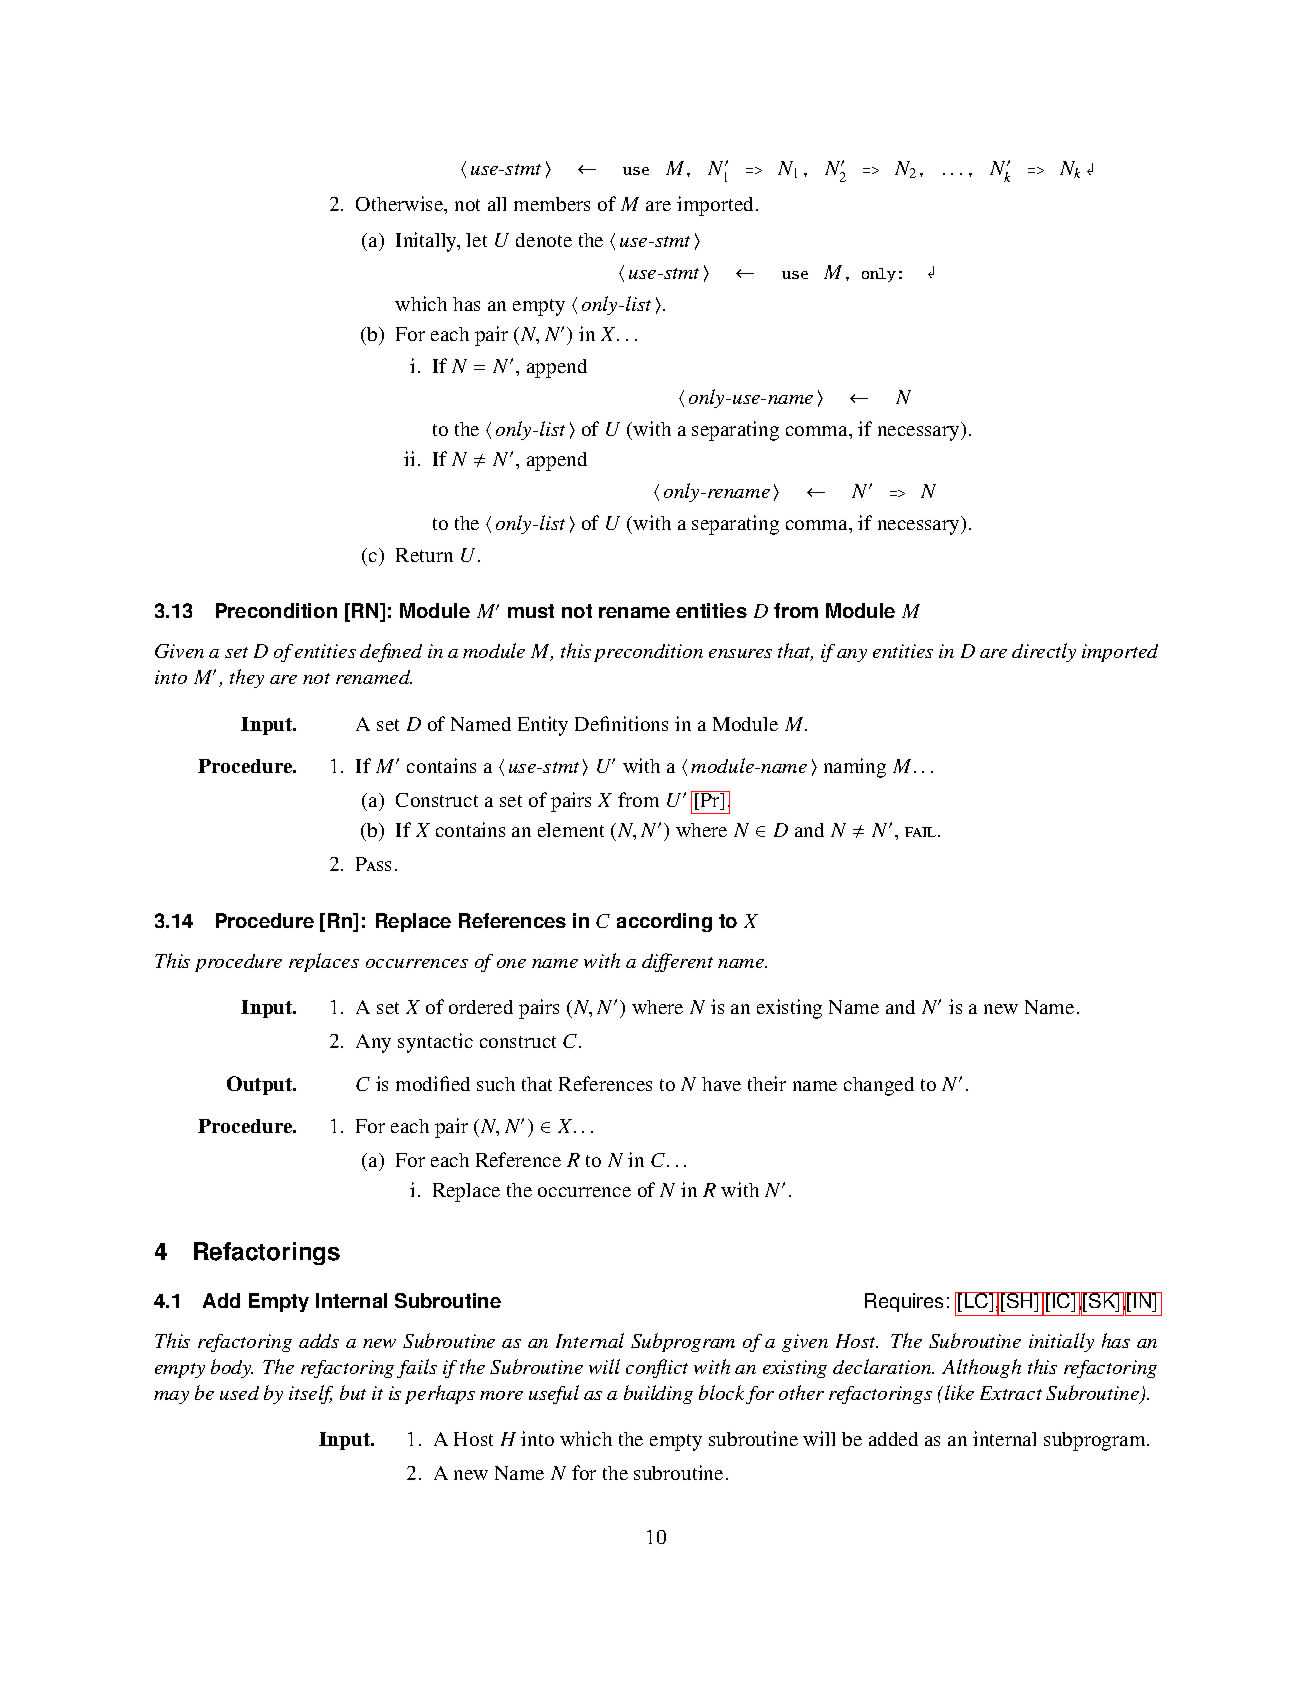 This document has height=1699, width=1313. What do you see at coordinates (552, 204) in the document?
I see `members` at bounding box center [552, 204].
